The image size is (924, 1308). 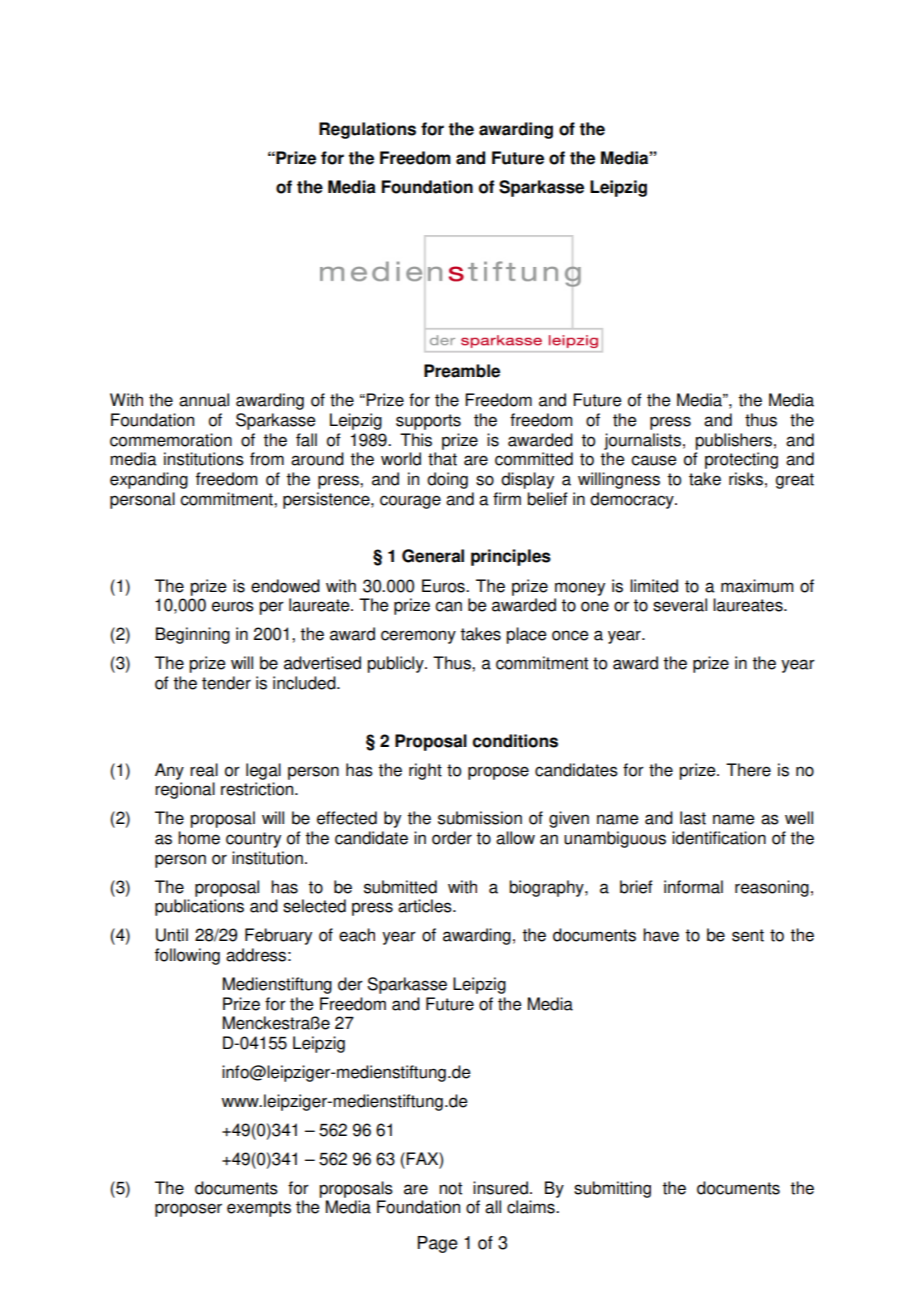 What do you see at coordinates (259, 1209) in the image?
I see `exempts` at bounding box center [259, 1209].
